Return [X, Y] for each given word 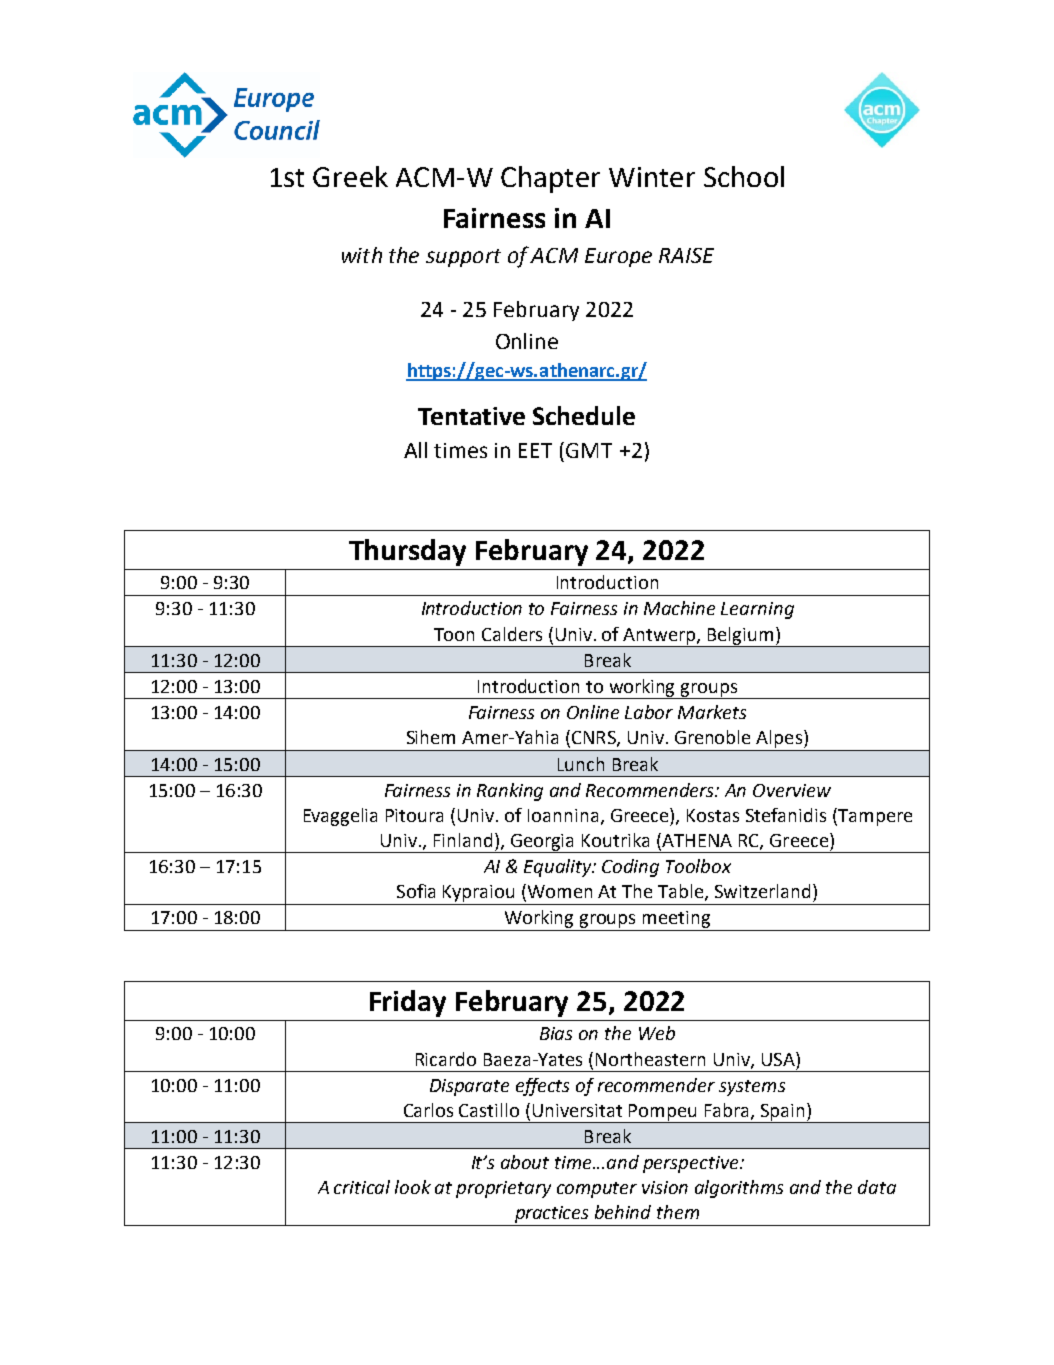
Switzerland [762, 891]
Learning [757, 610]
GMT [589, 450]
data [877, 1187]
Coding [630, 868]
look [413, 1187]
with [362, 255]
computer [597, 1190]
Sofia [416, 891]
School [744, 176]
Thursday [407, 552]
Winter [652, 177]
